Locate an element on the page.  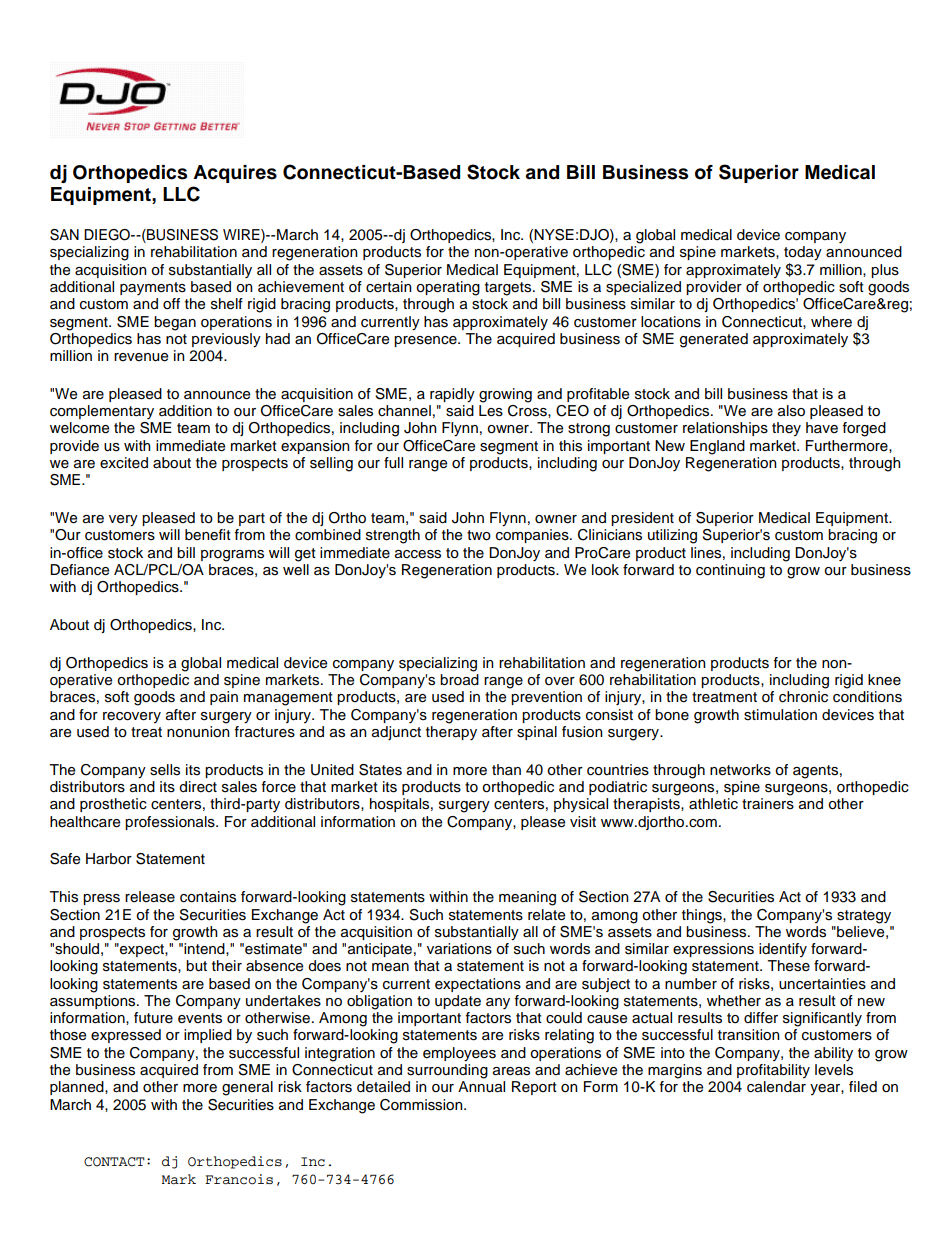
revenue is located at coordinates (141, 357).
